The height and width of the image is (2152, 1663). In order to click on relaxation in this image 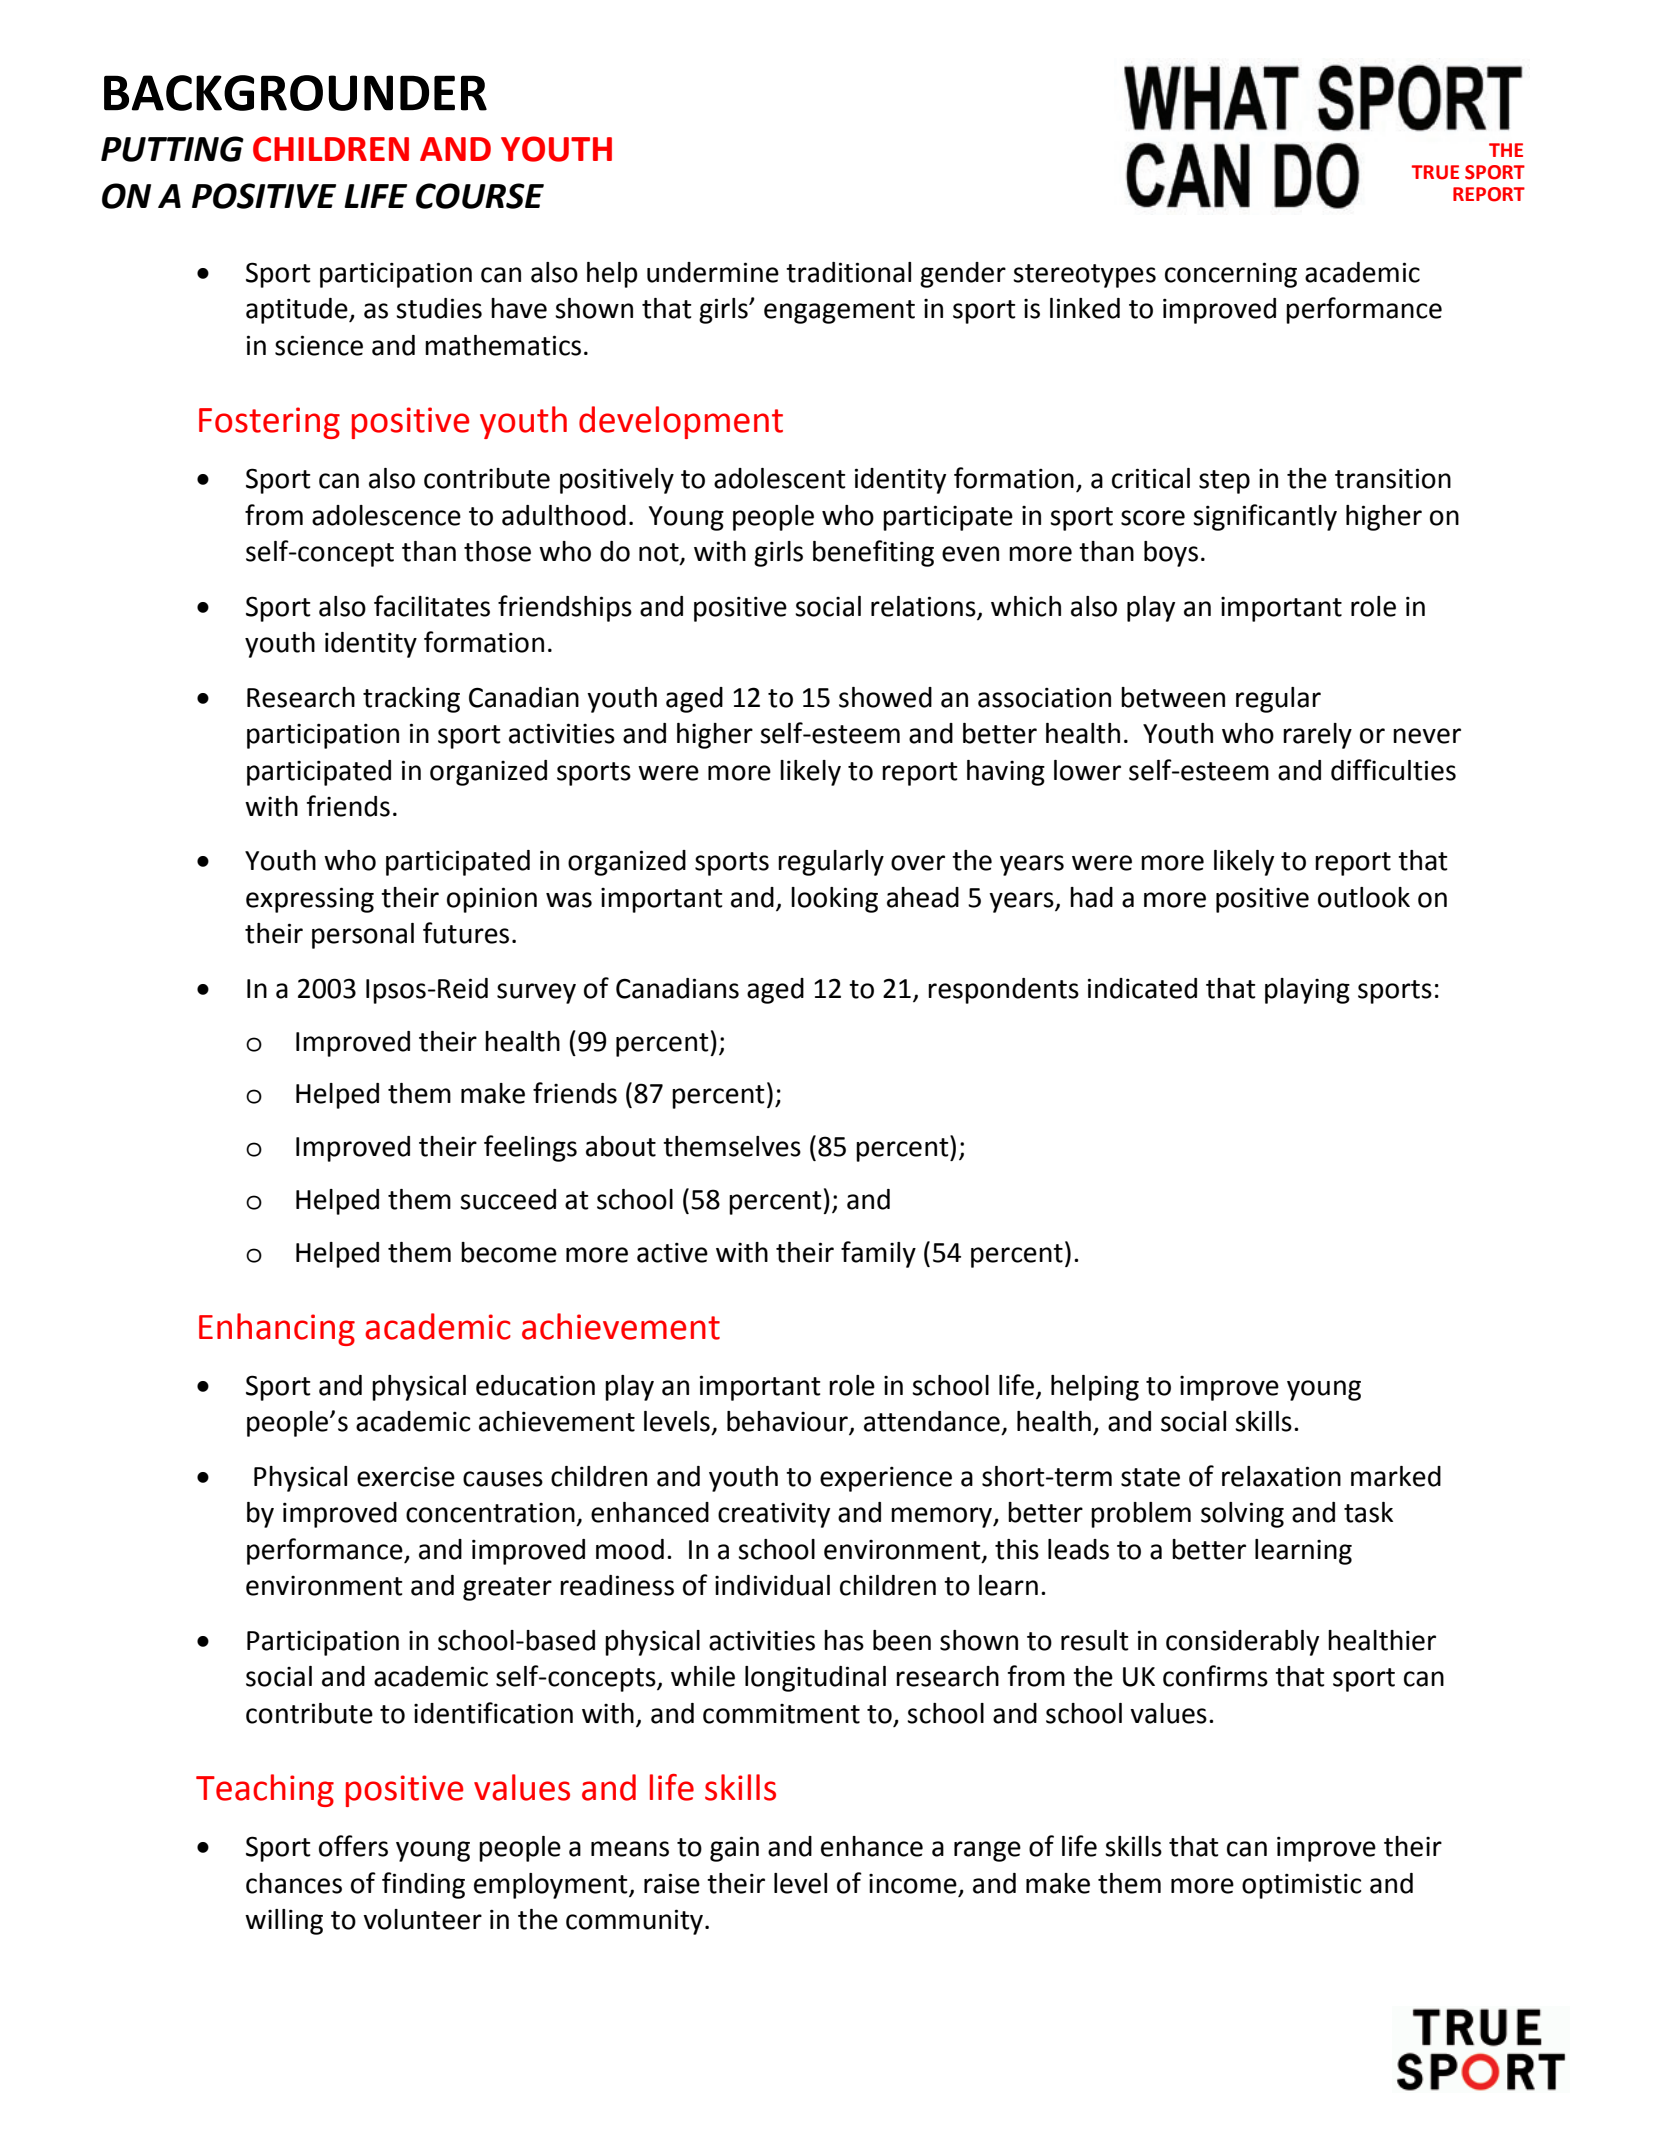, I will do `click(1281, 1476)`.
